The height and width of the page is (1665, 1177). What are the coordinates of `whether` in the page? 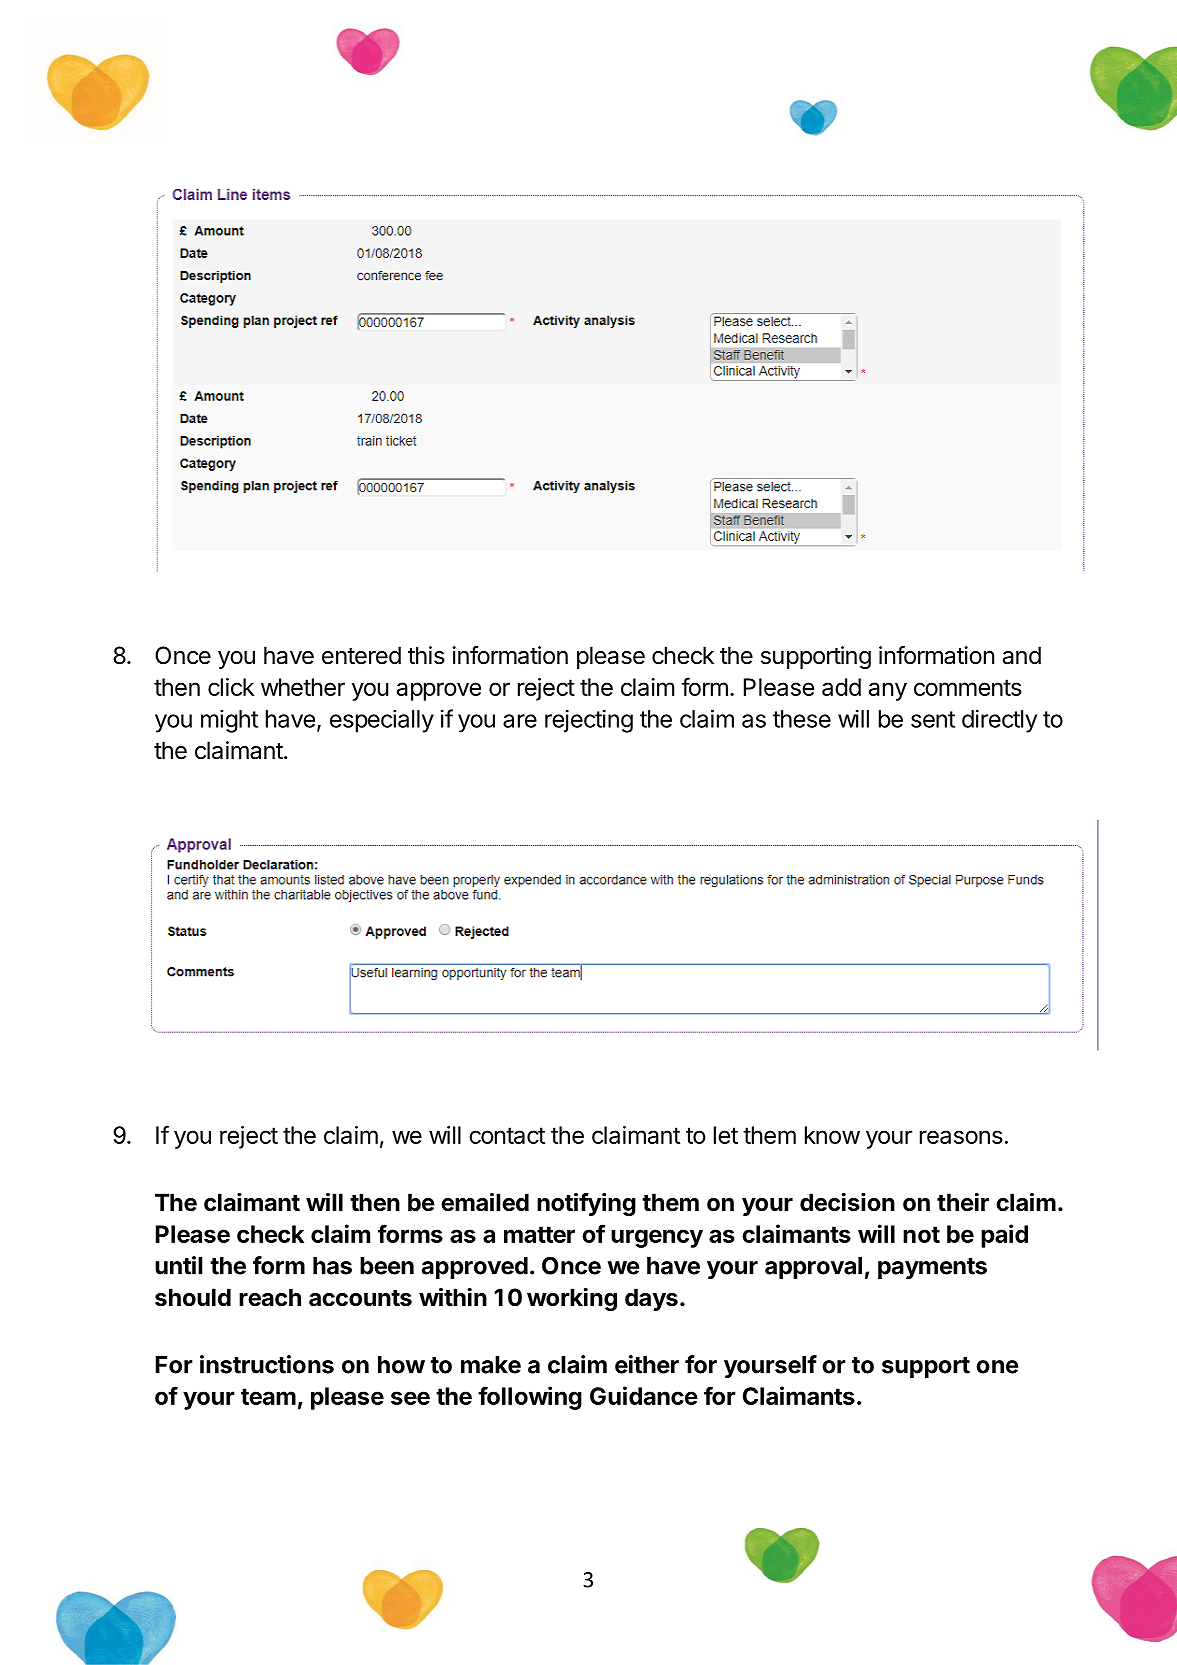 It's located at (303, 687).
